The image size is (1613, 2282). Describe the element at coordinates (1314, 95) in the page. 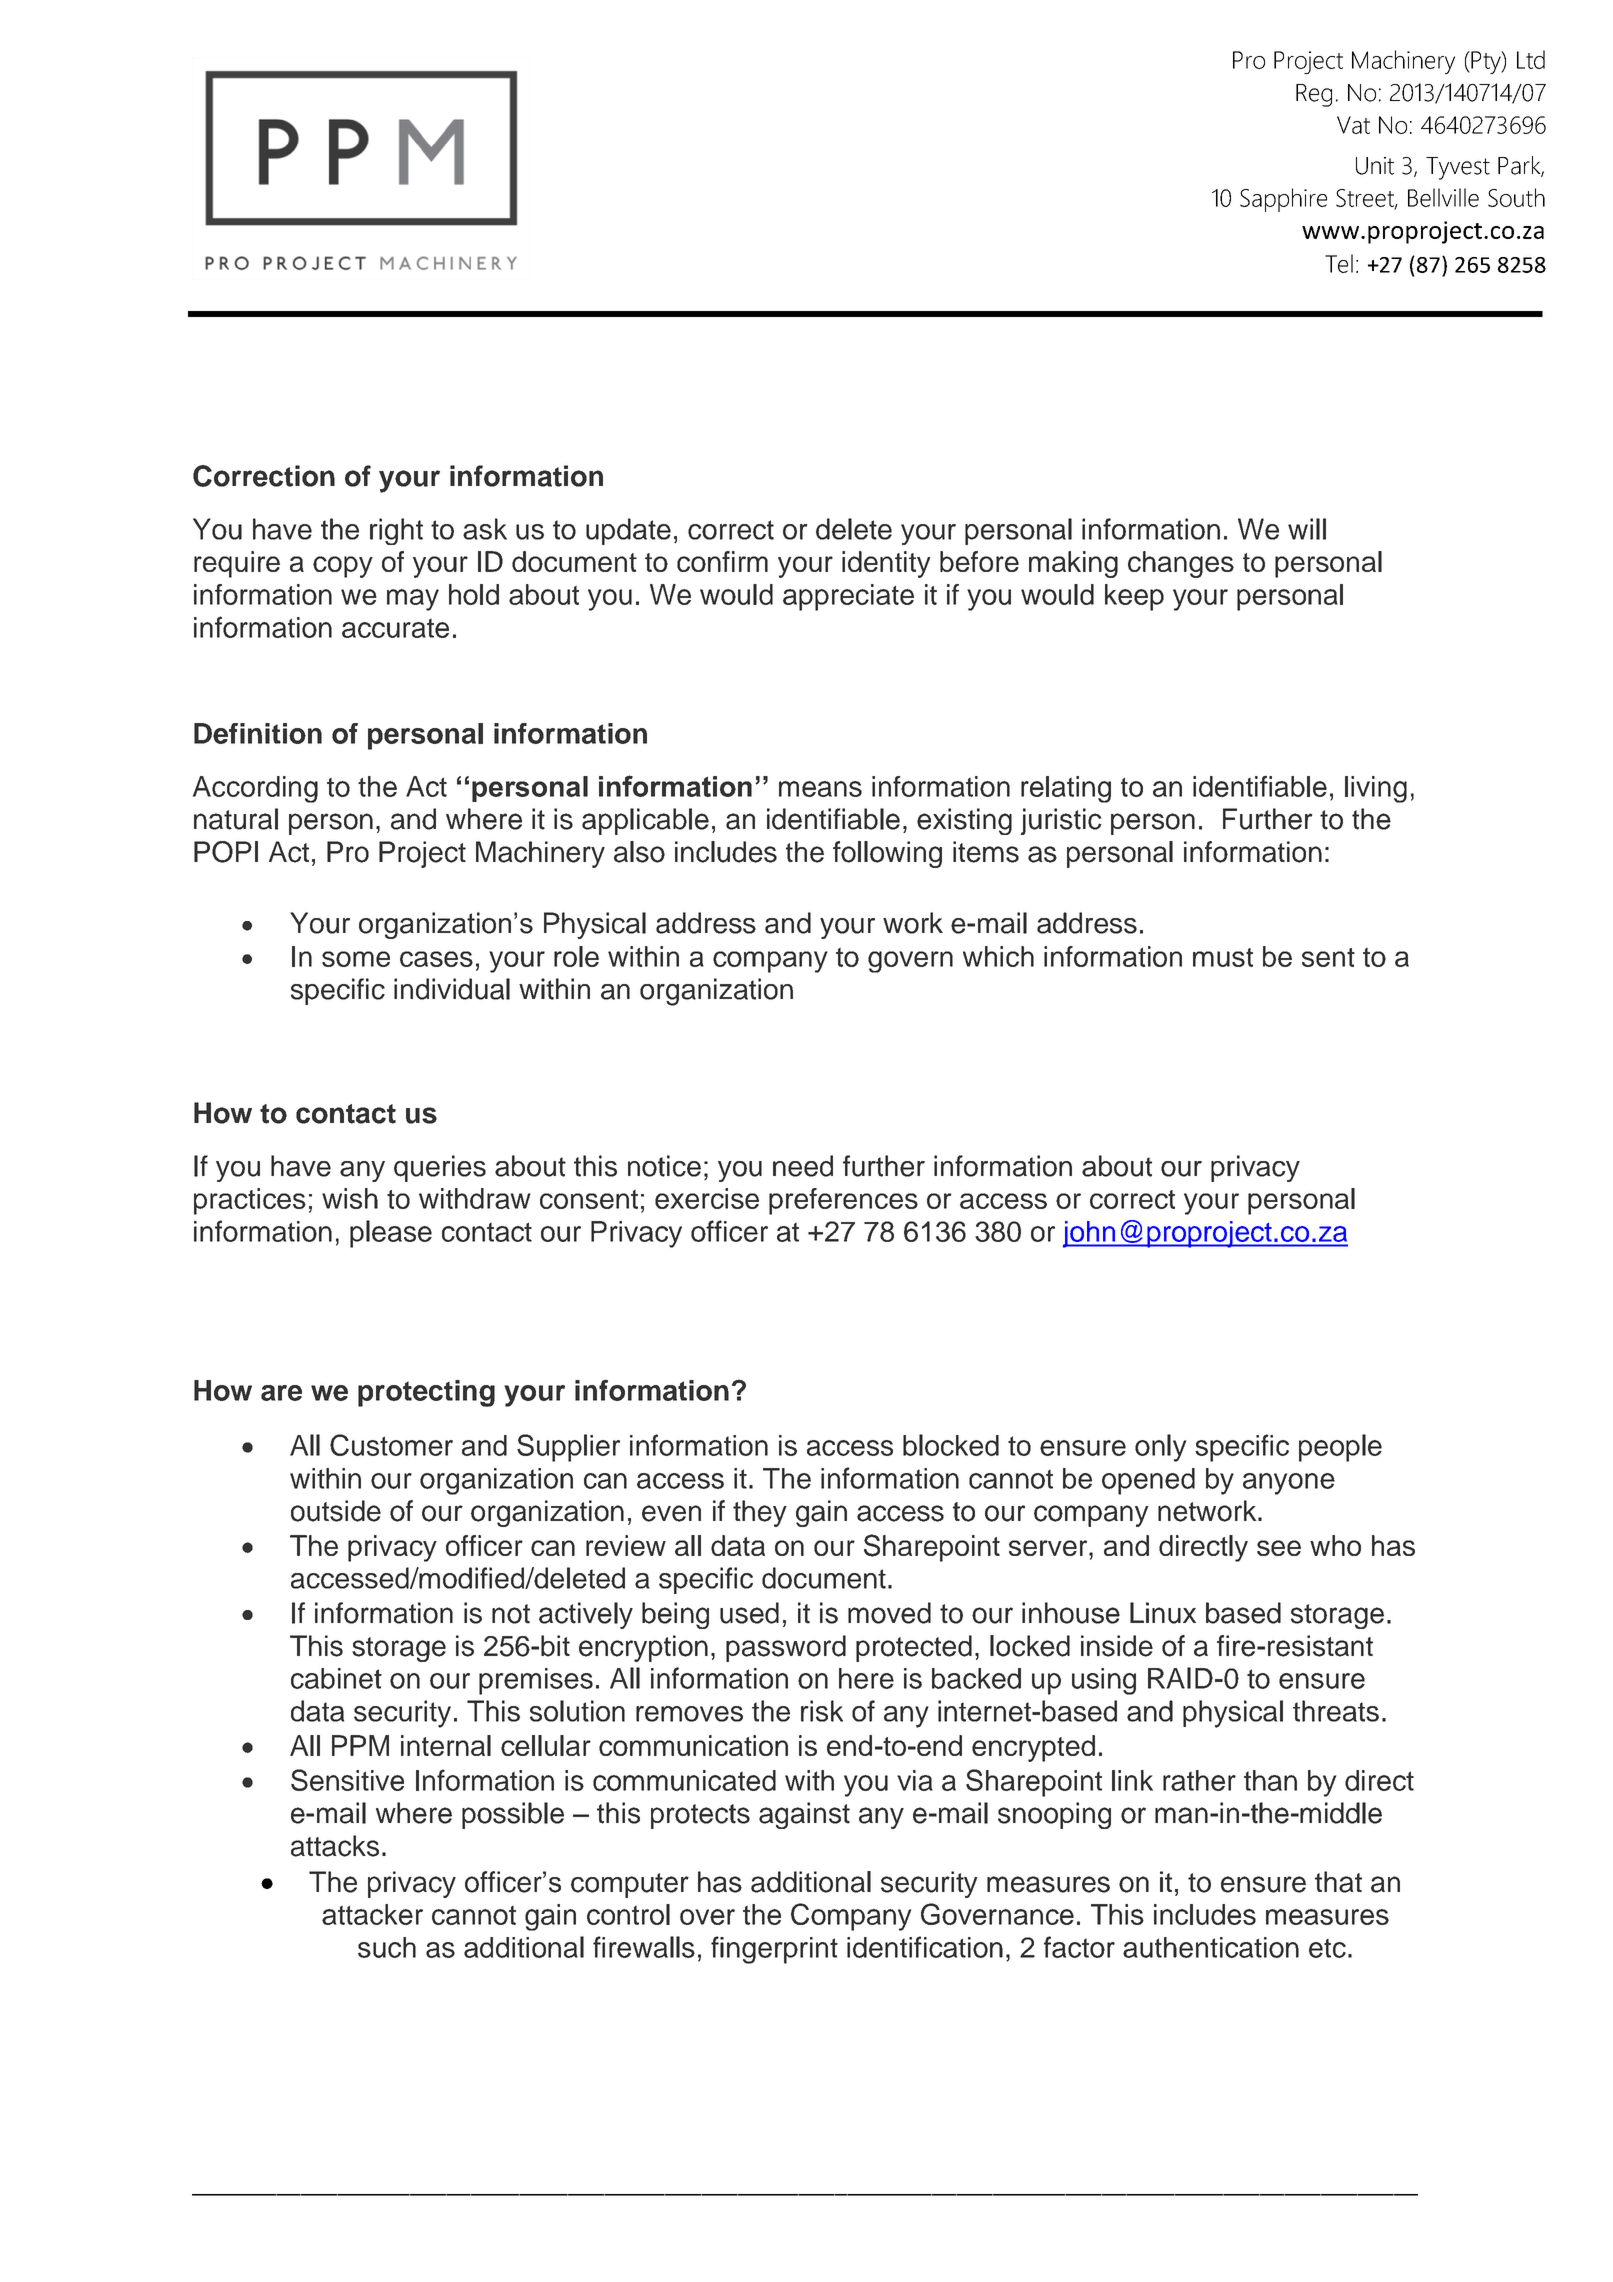

I see `Reg` at that location.
